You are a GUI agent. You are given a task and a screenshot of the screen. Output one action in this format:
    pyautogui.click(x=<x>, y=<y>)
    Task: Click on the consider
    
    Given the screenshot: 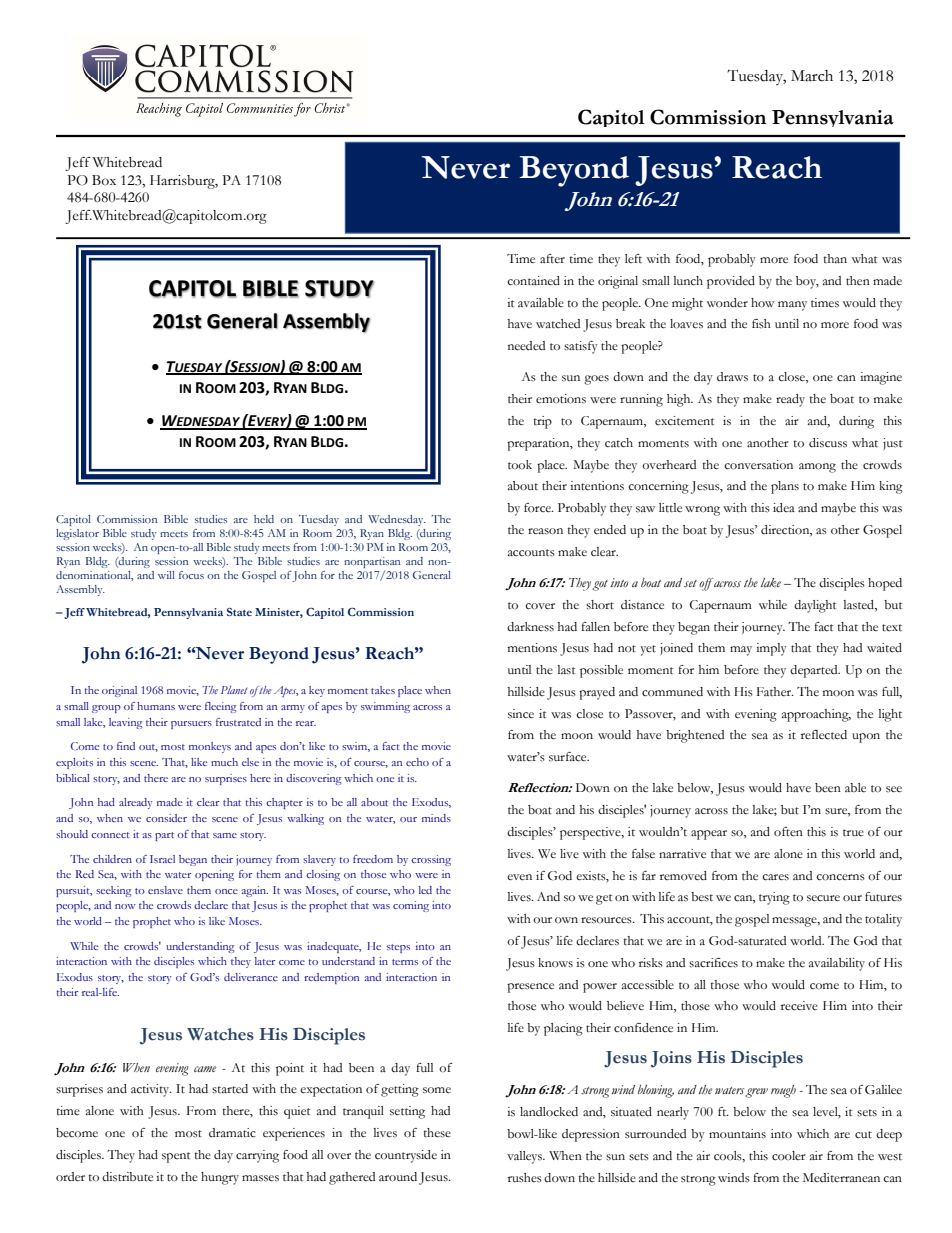 What is the action you would take?
    pyautogui.click(x=166, y=818)
